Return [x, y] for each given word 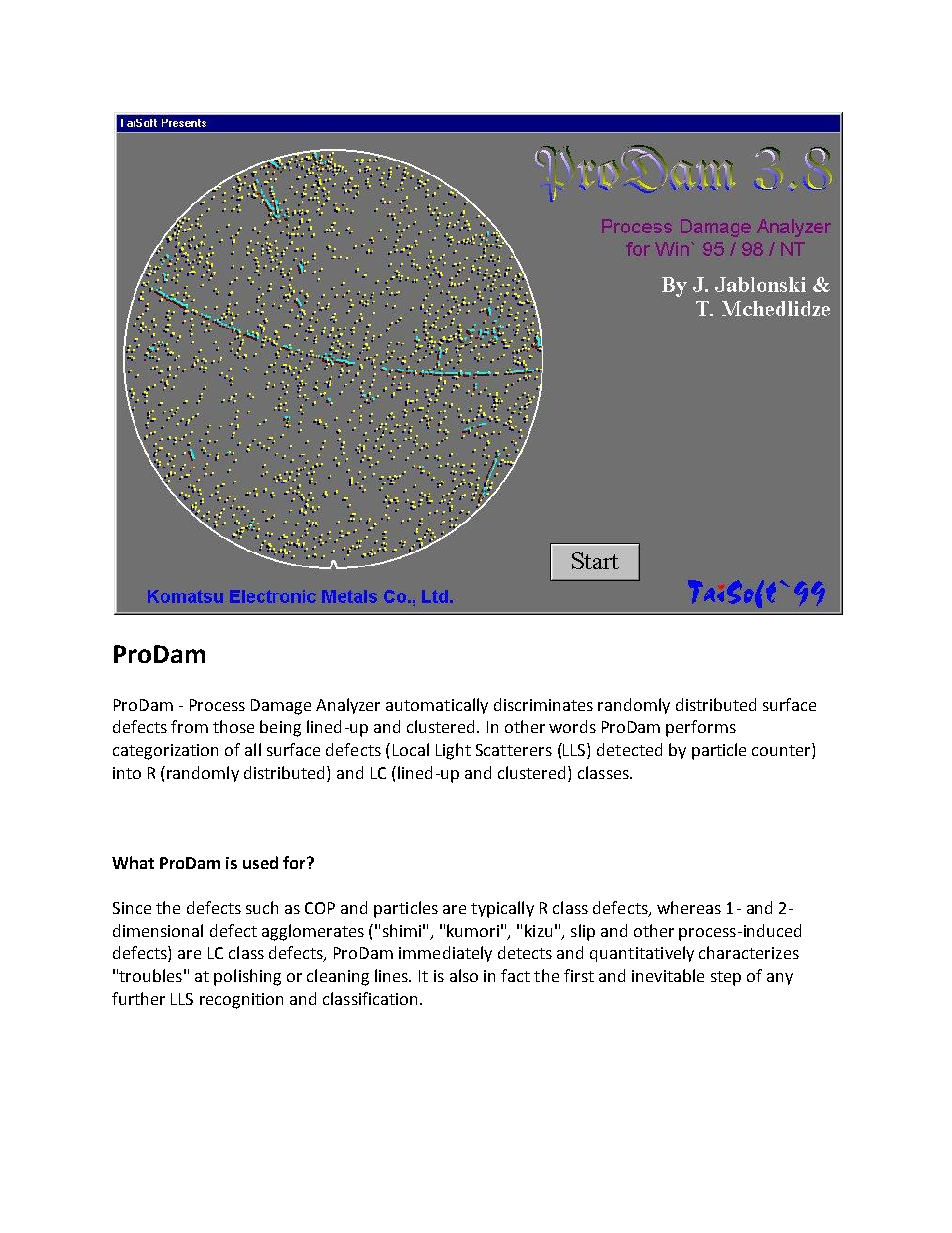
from [189, 726]
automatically [437, 706]
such [262, 907]
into [127, 773]
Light [453, 751]
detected [629, 749]
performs [701, 728]
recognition [241, 1001]
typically [502, 909]
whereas [689, 907]
